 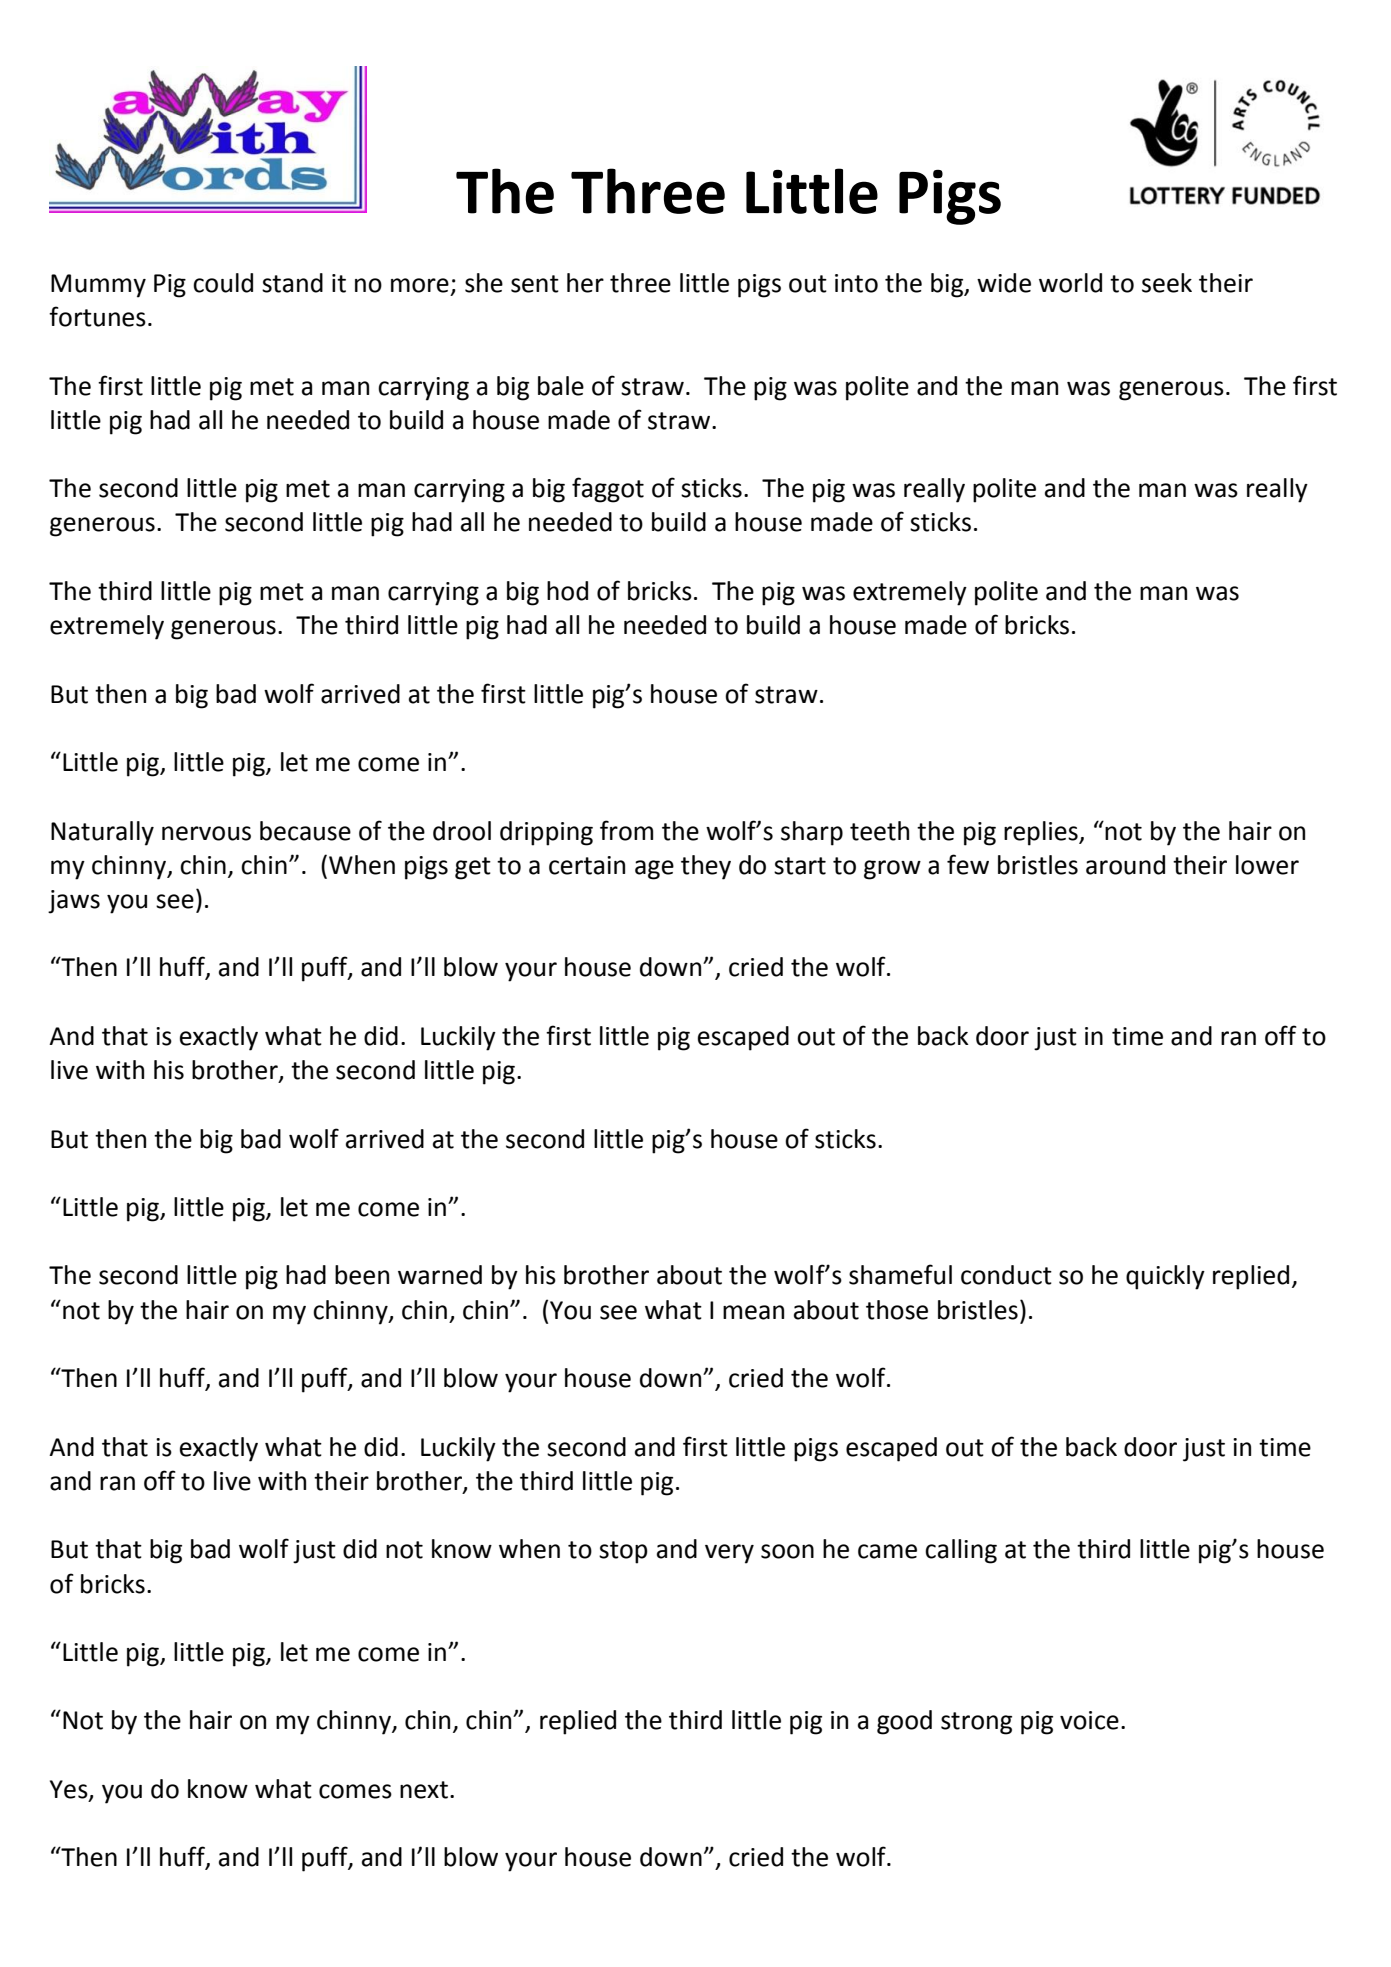 What do you see at coordinates (561, 386) in the document?
I see `bale` at bounding box center [561, 386].
